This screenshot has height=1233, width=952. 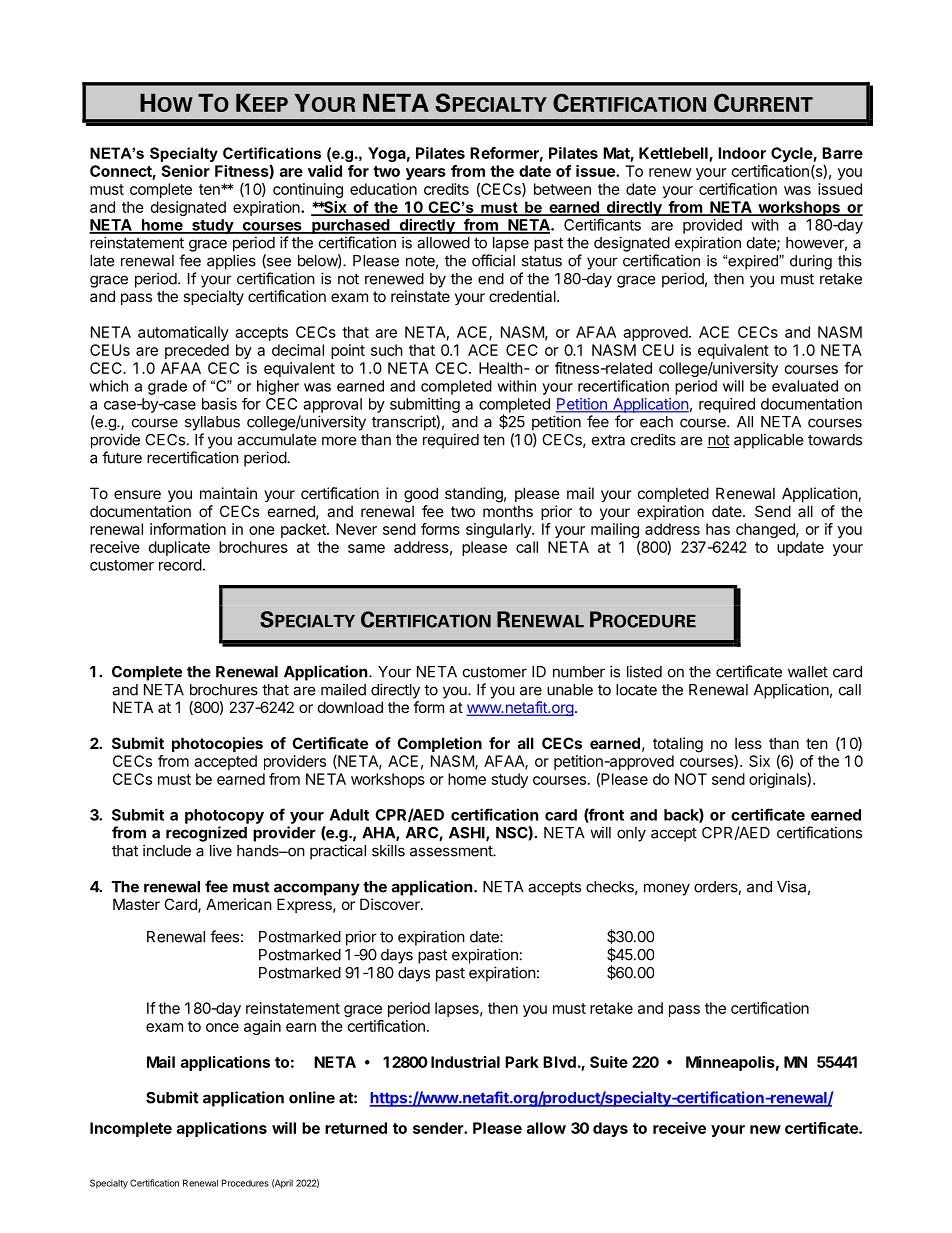 I want to click on years, so click(x=426, y=174).
